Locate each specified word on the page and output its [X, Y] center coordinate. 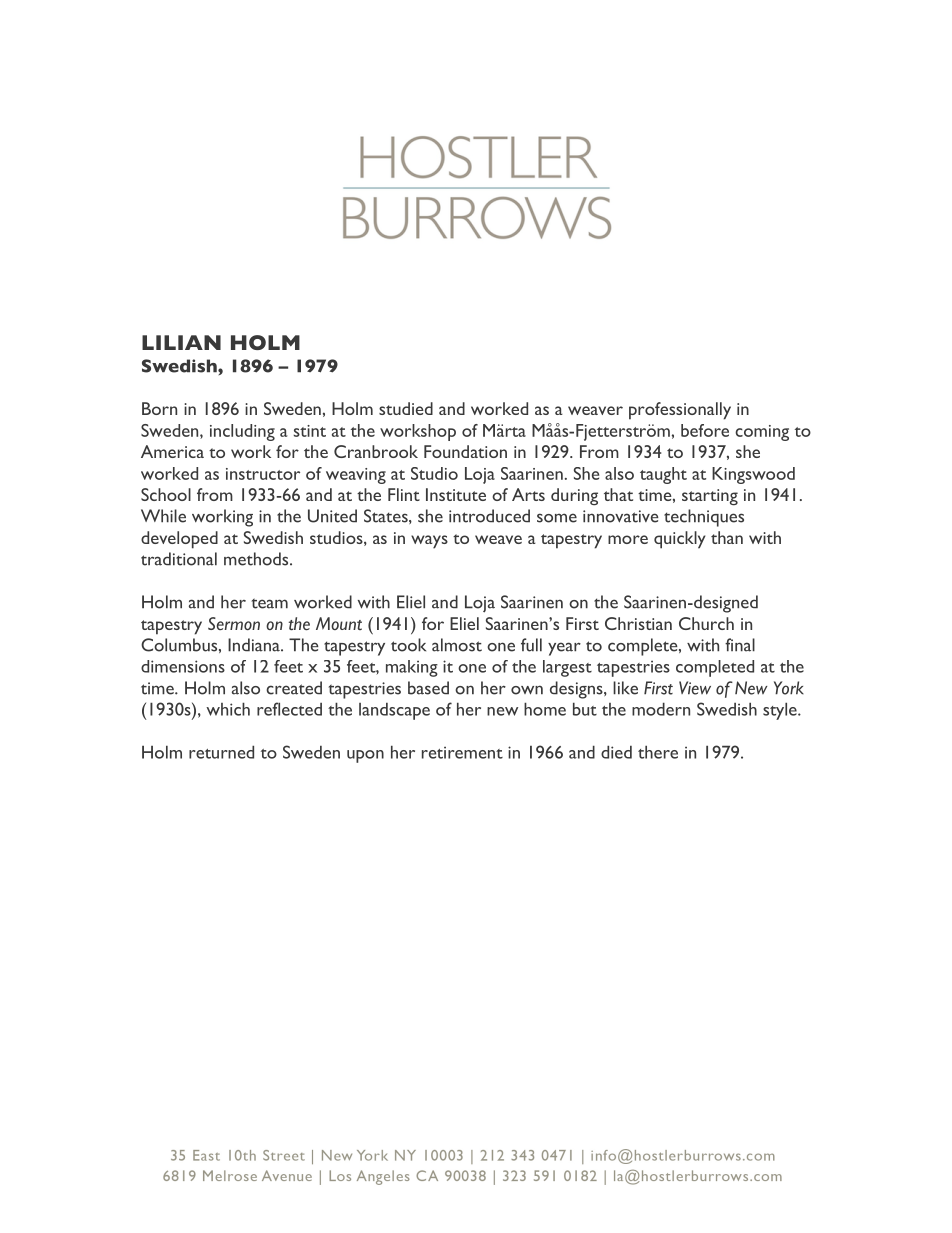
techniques [704, 518]
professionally [680, 411]
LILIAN [181, 342]
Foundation [465, 451]
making [412, 668]
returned [221, 752]
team [269, 603]
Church [706, 623]
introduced [489, 516]
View [695, 688]
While [163, 516]
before [705, 430]
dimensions [183, 666]
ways [429, 542]
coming [762, 433]
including [242, 432]
